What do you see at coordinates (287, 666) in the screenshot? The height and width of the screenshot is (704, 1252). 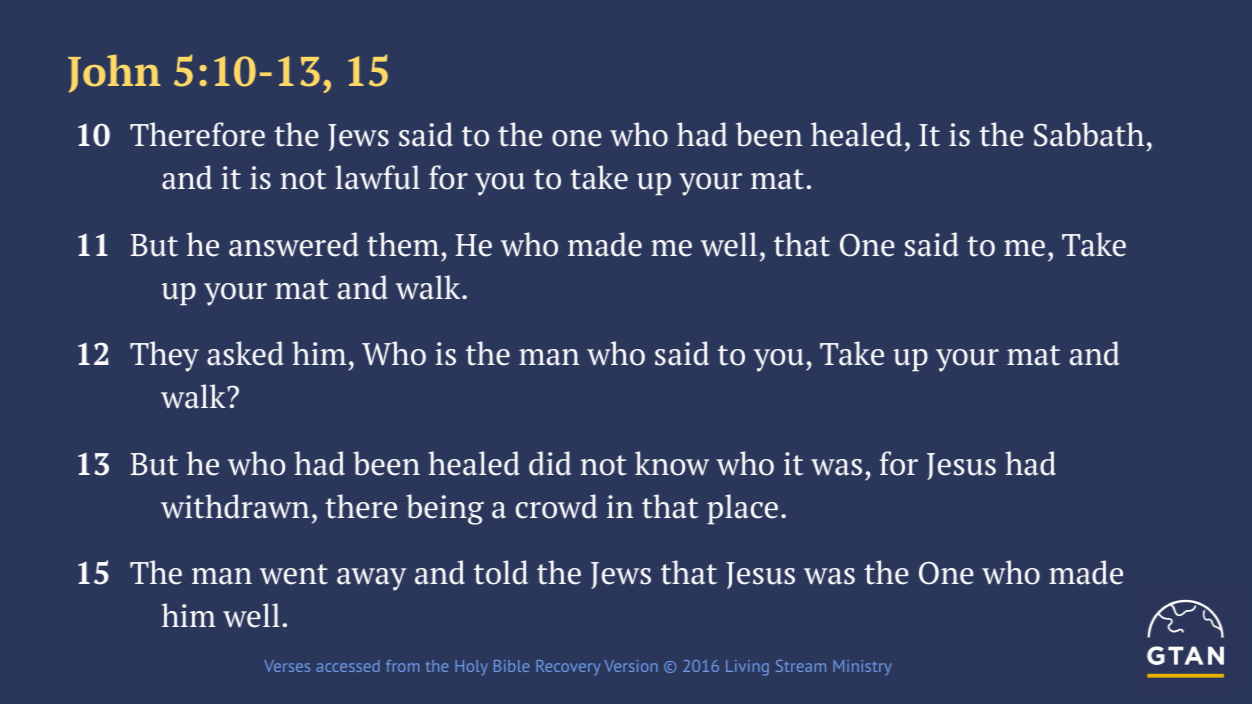 I see `Verses` at bounding box center [287, 666].
